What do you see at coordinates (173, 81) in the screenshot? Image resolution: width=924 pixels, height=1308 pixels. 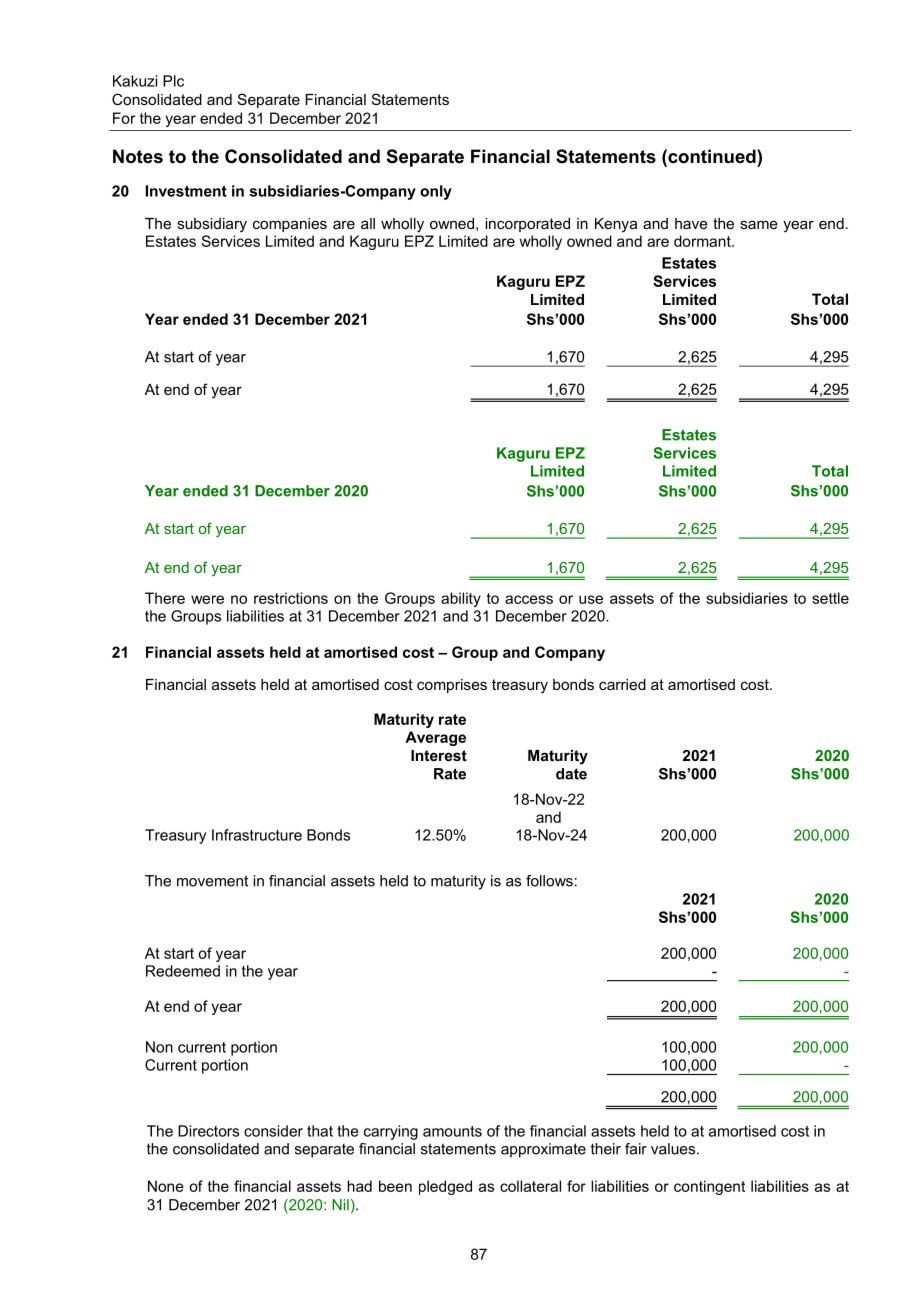 I see `Plc` at bounding box center [173, 81].
